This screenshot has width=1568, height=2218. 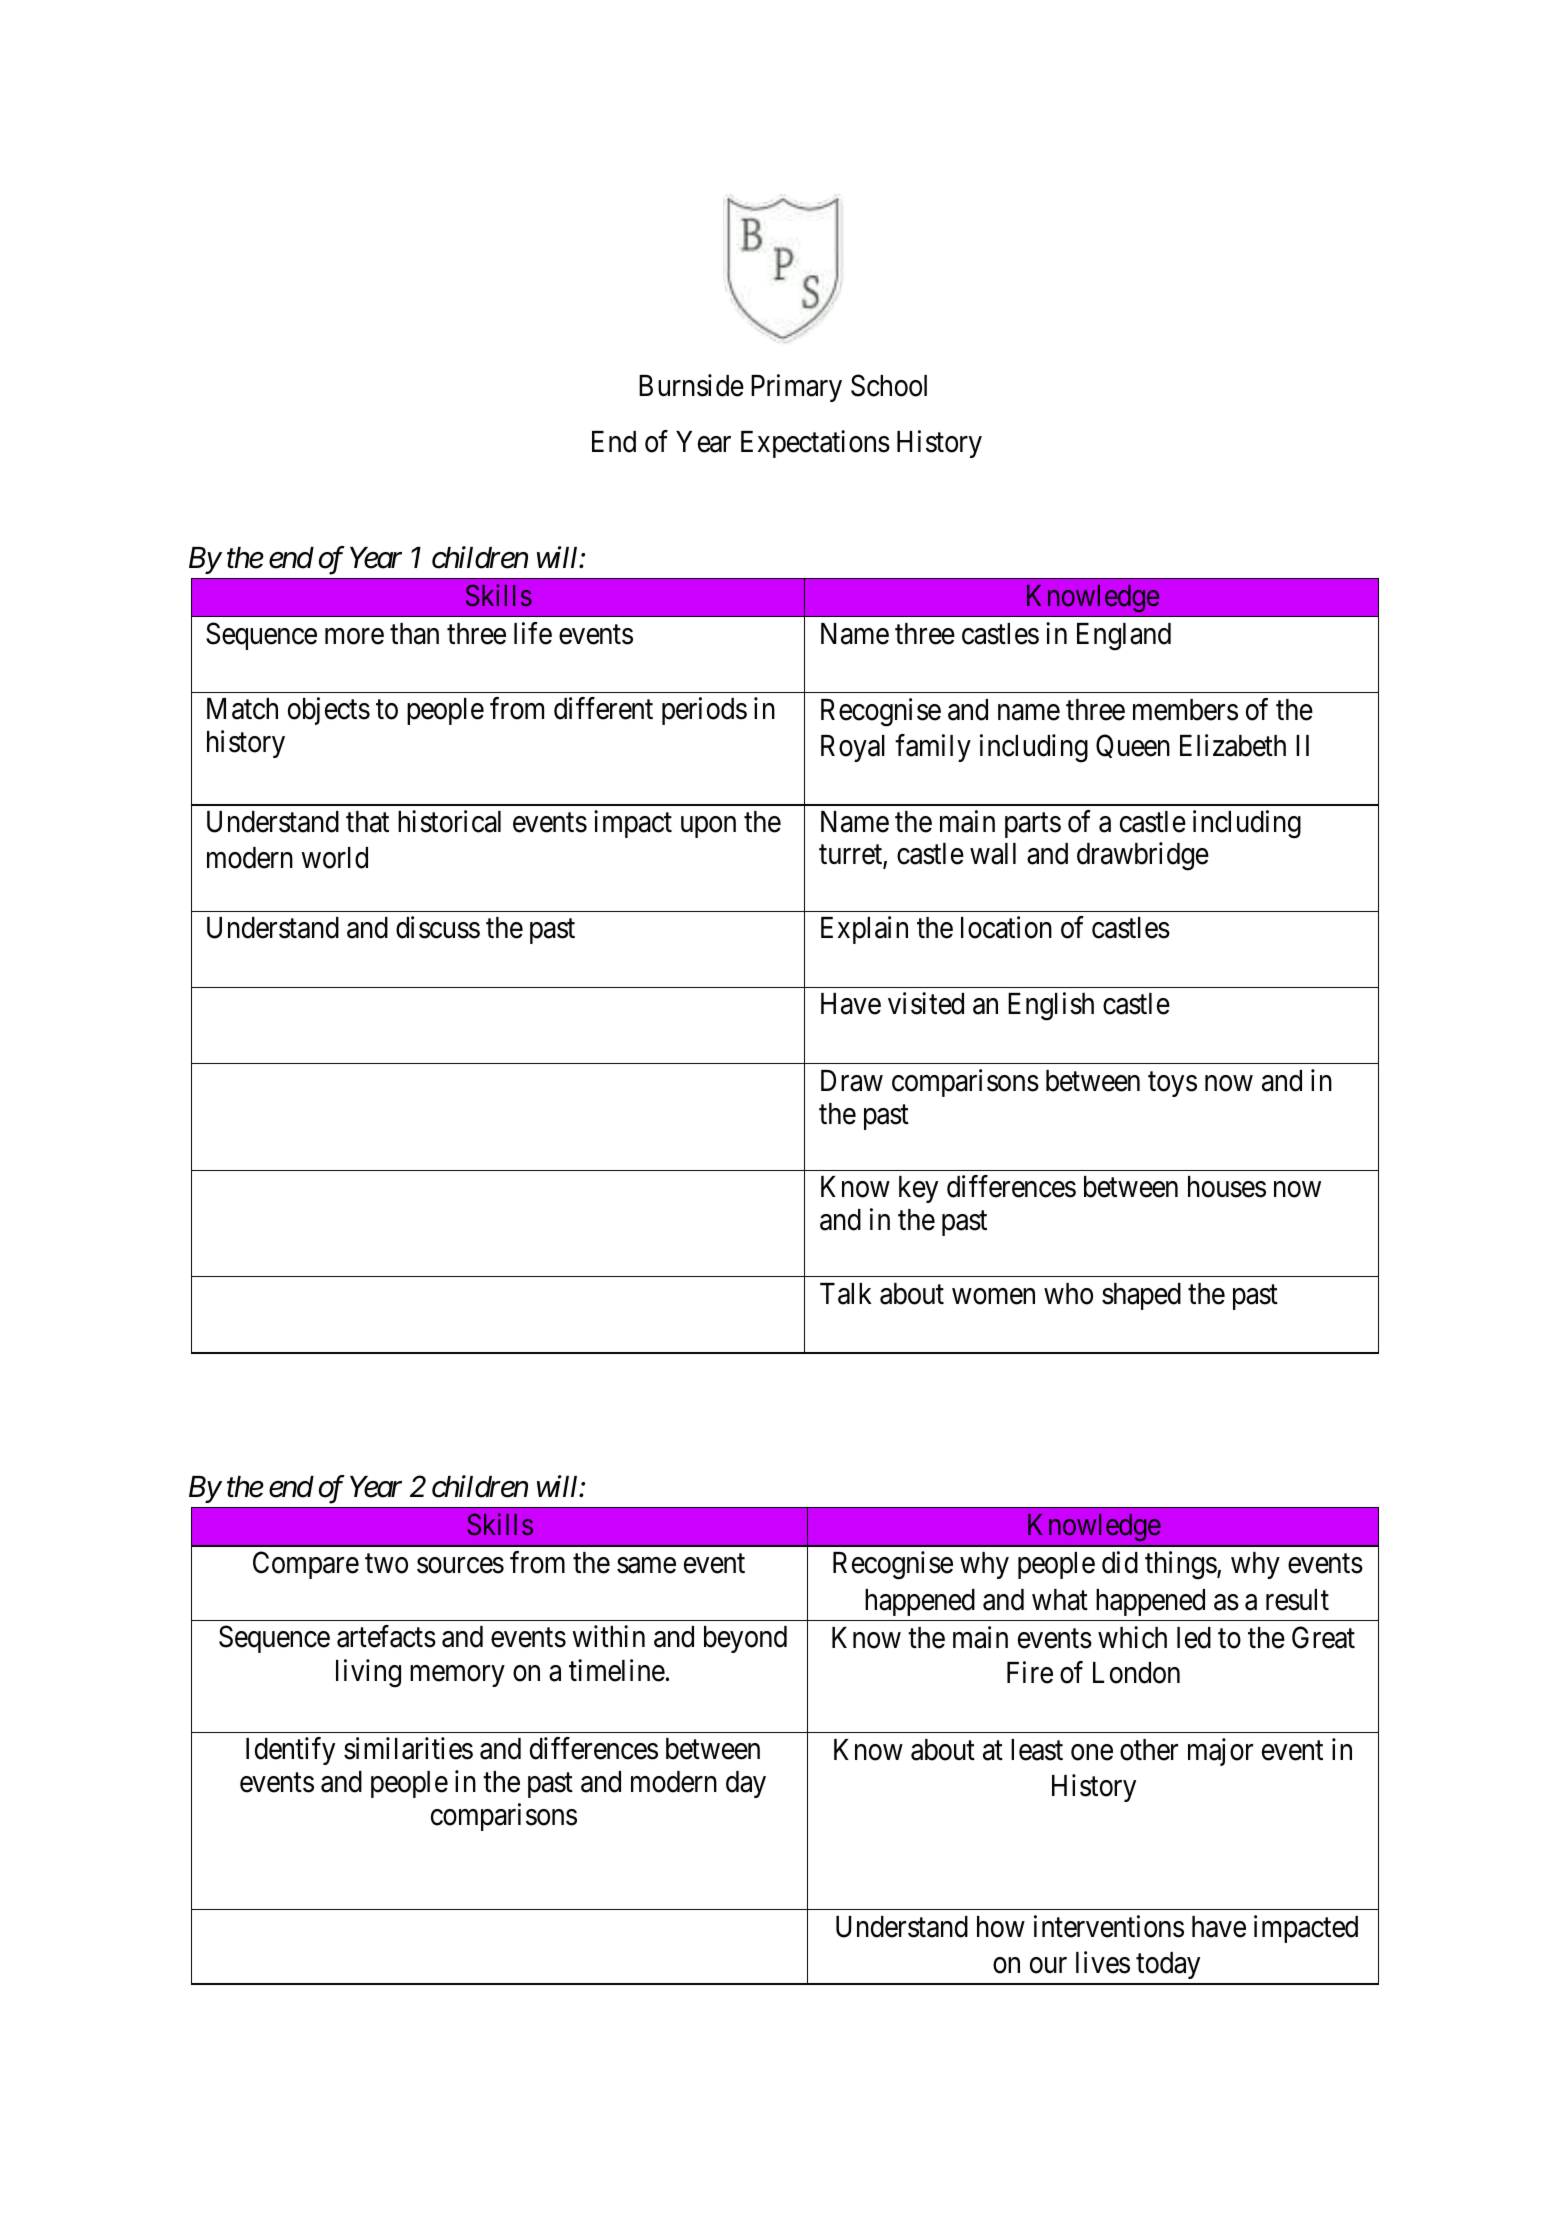 What do you see at coordinates (745, 1639) in the screenshot?
I see `beyond` at bounding box center [745, 1639].
